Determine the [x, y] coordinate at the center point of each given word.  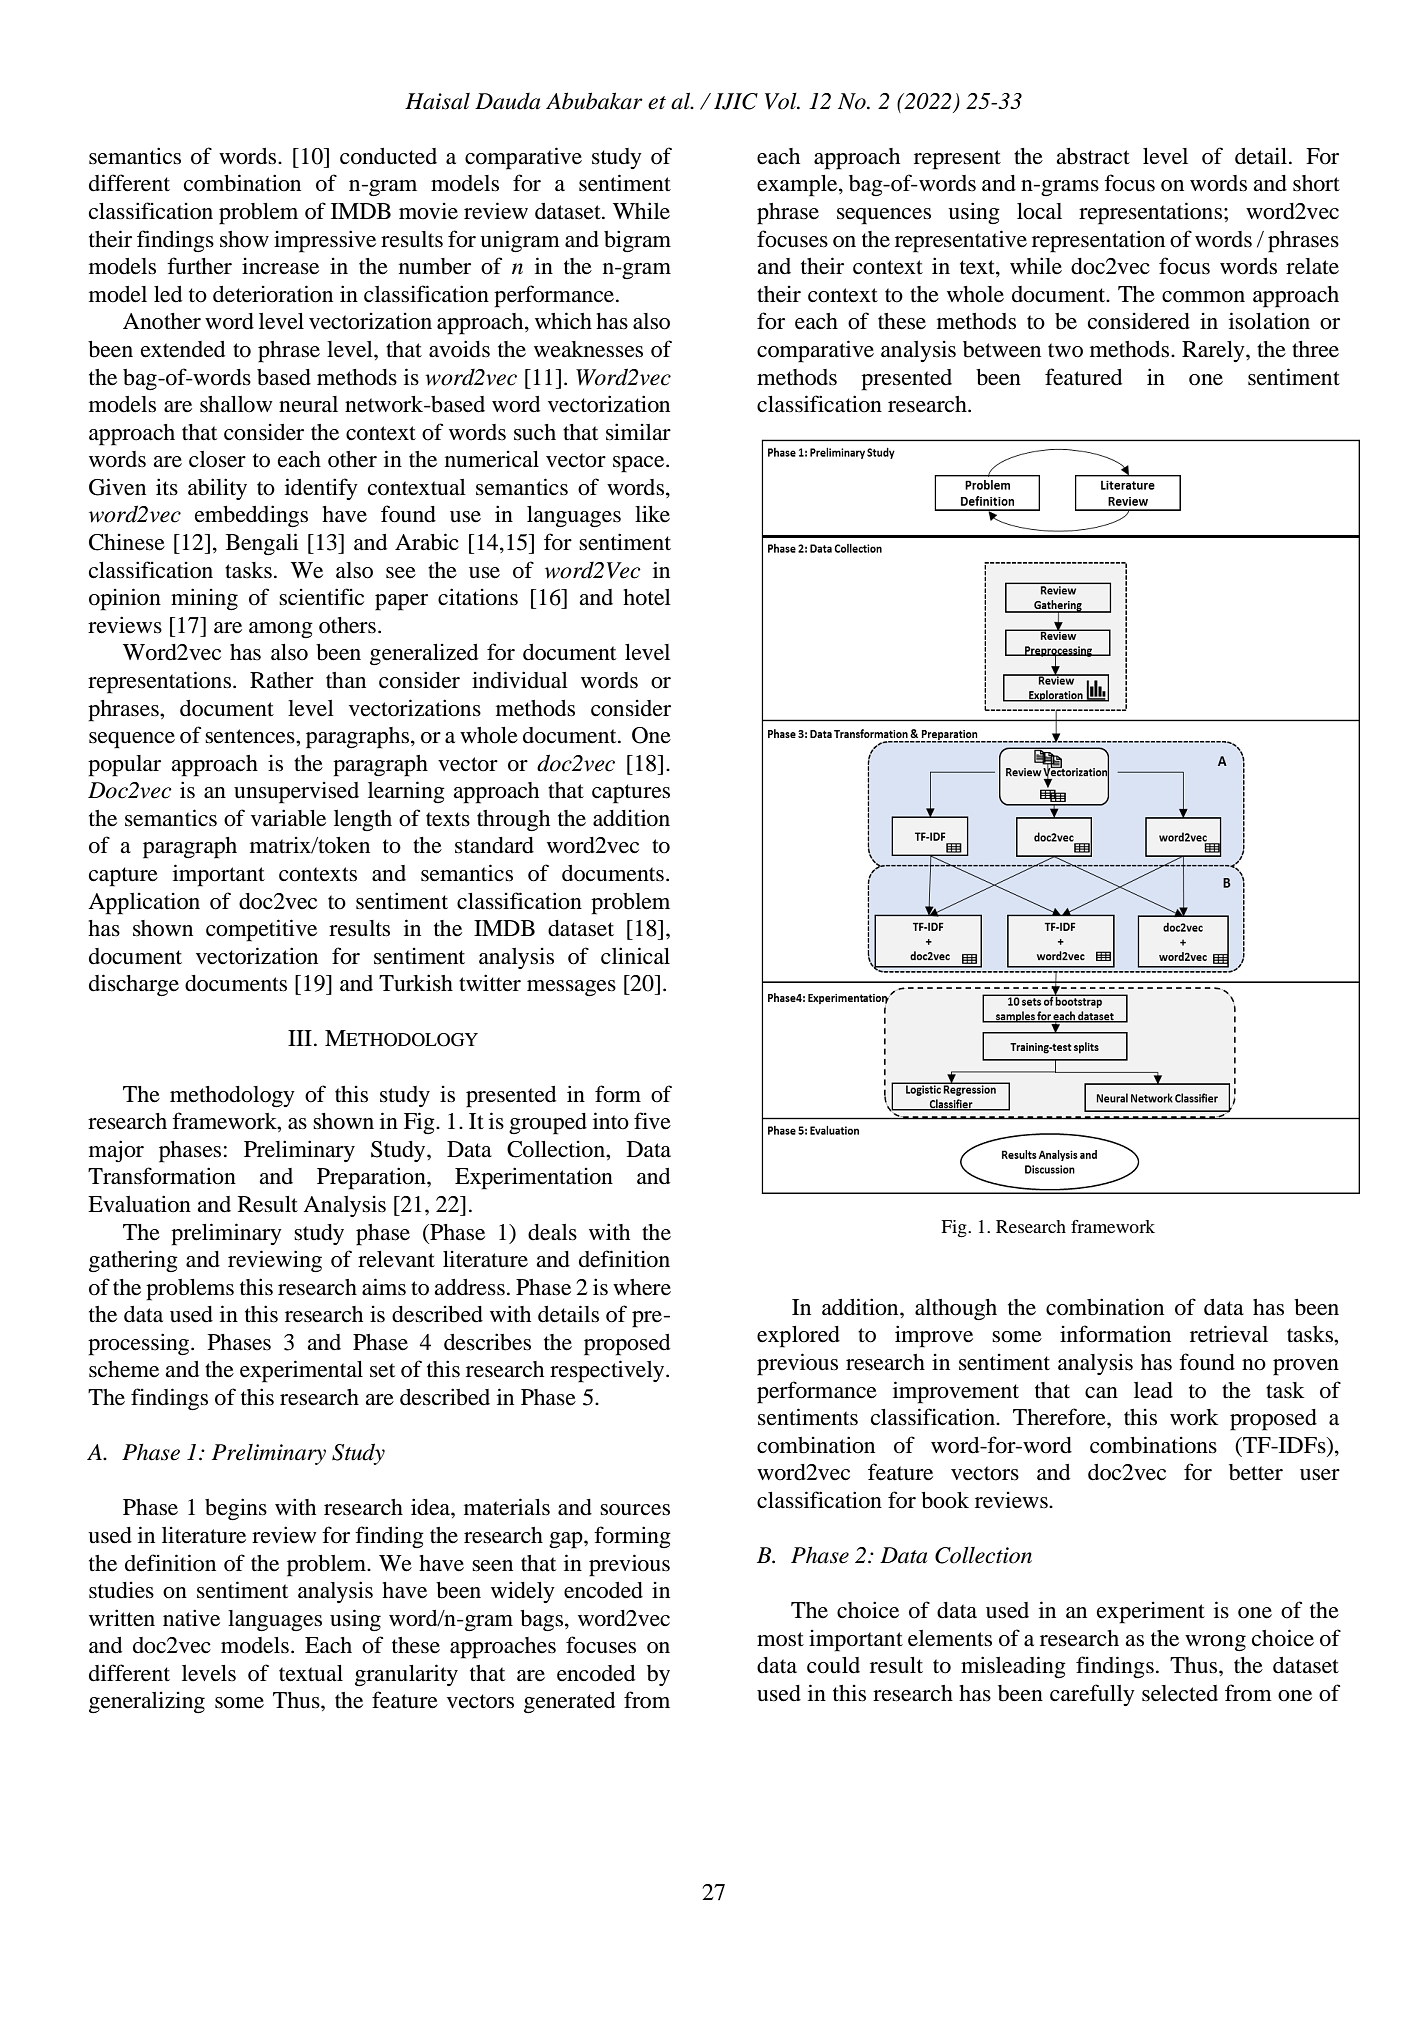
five [652, 1121]
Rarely [1214, 351]
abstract [1093, 156]
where [642, 1287]
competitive [261, 930]
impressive [325, 241]
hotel [647, 597]
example [798, 186]
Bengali [262, 544]
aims [384, 1287]
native [191, 1618]
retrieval [1229, 1334]
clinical [635, 956]
